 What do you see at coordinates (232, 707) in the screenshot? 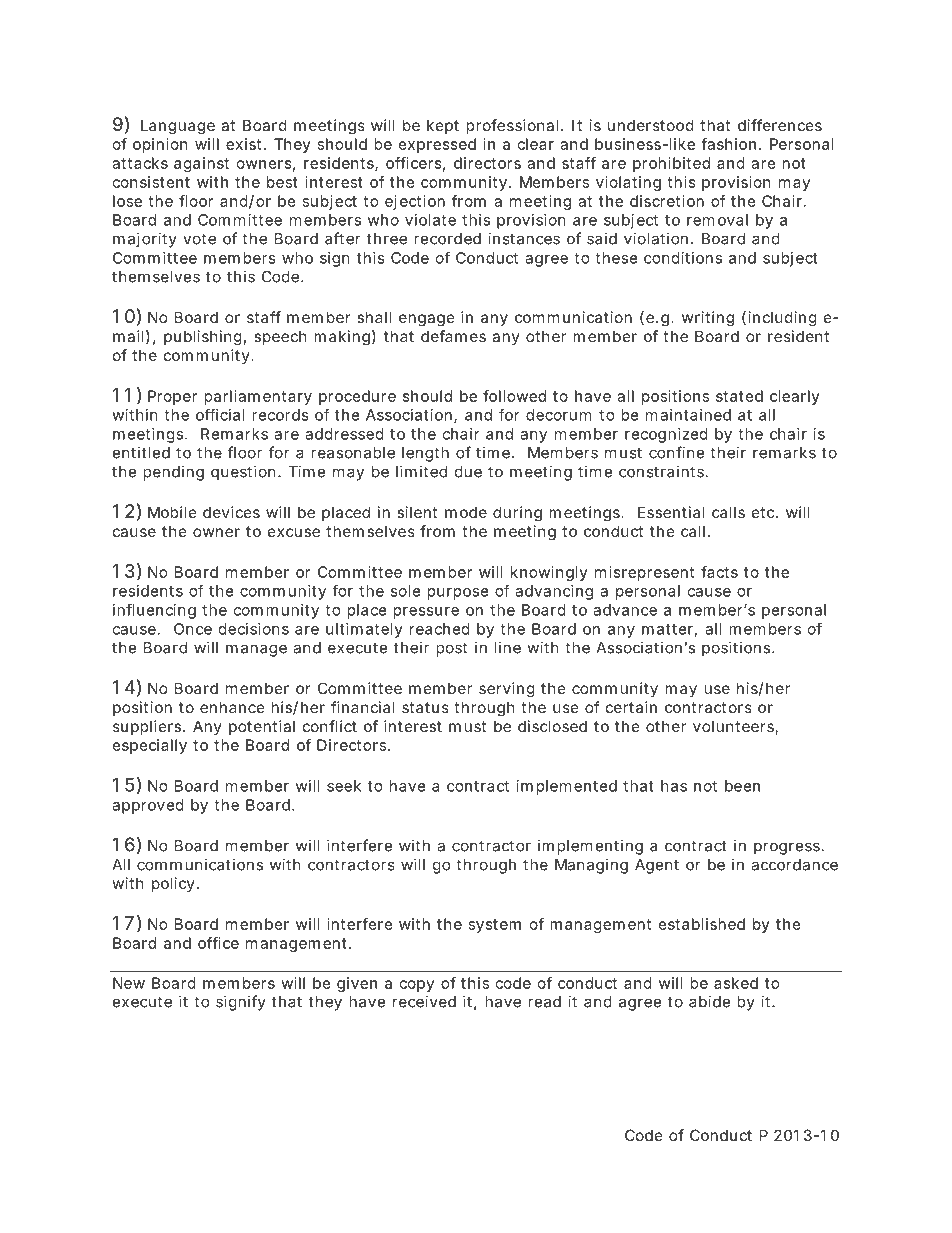
I see `enhance` at bounding box center [232, 707].
